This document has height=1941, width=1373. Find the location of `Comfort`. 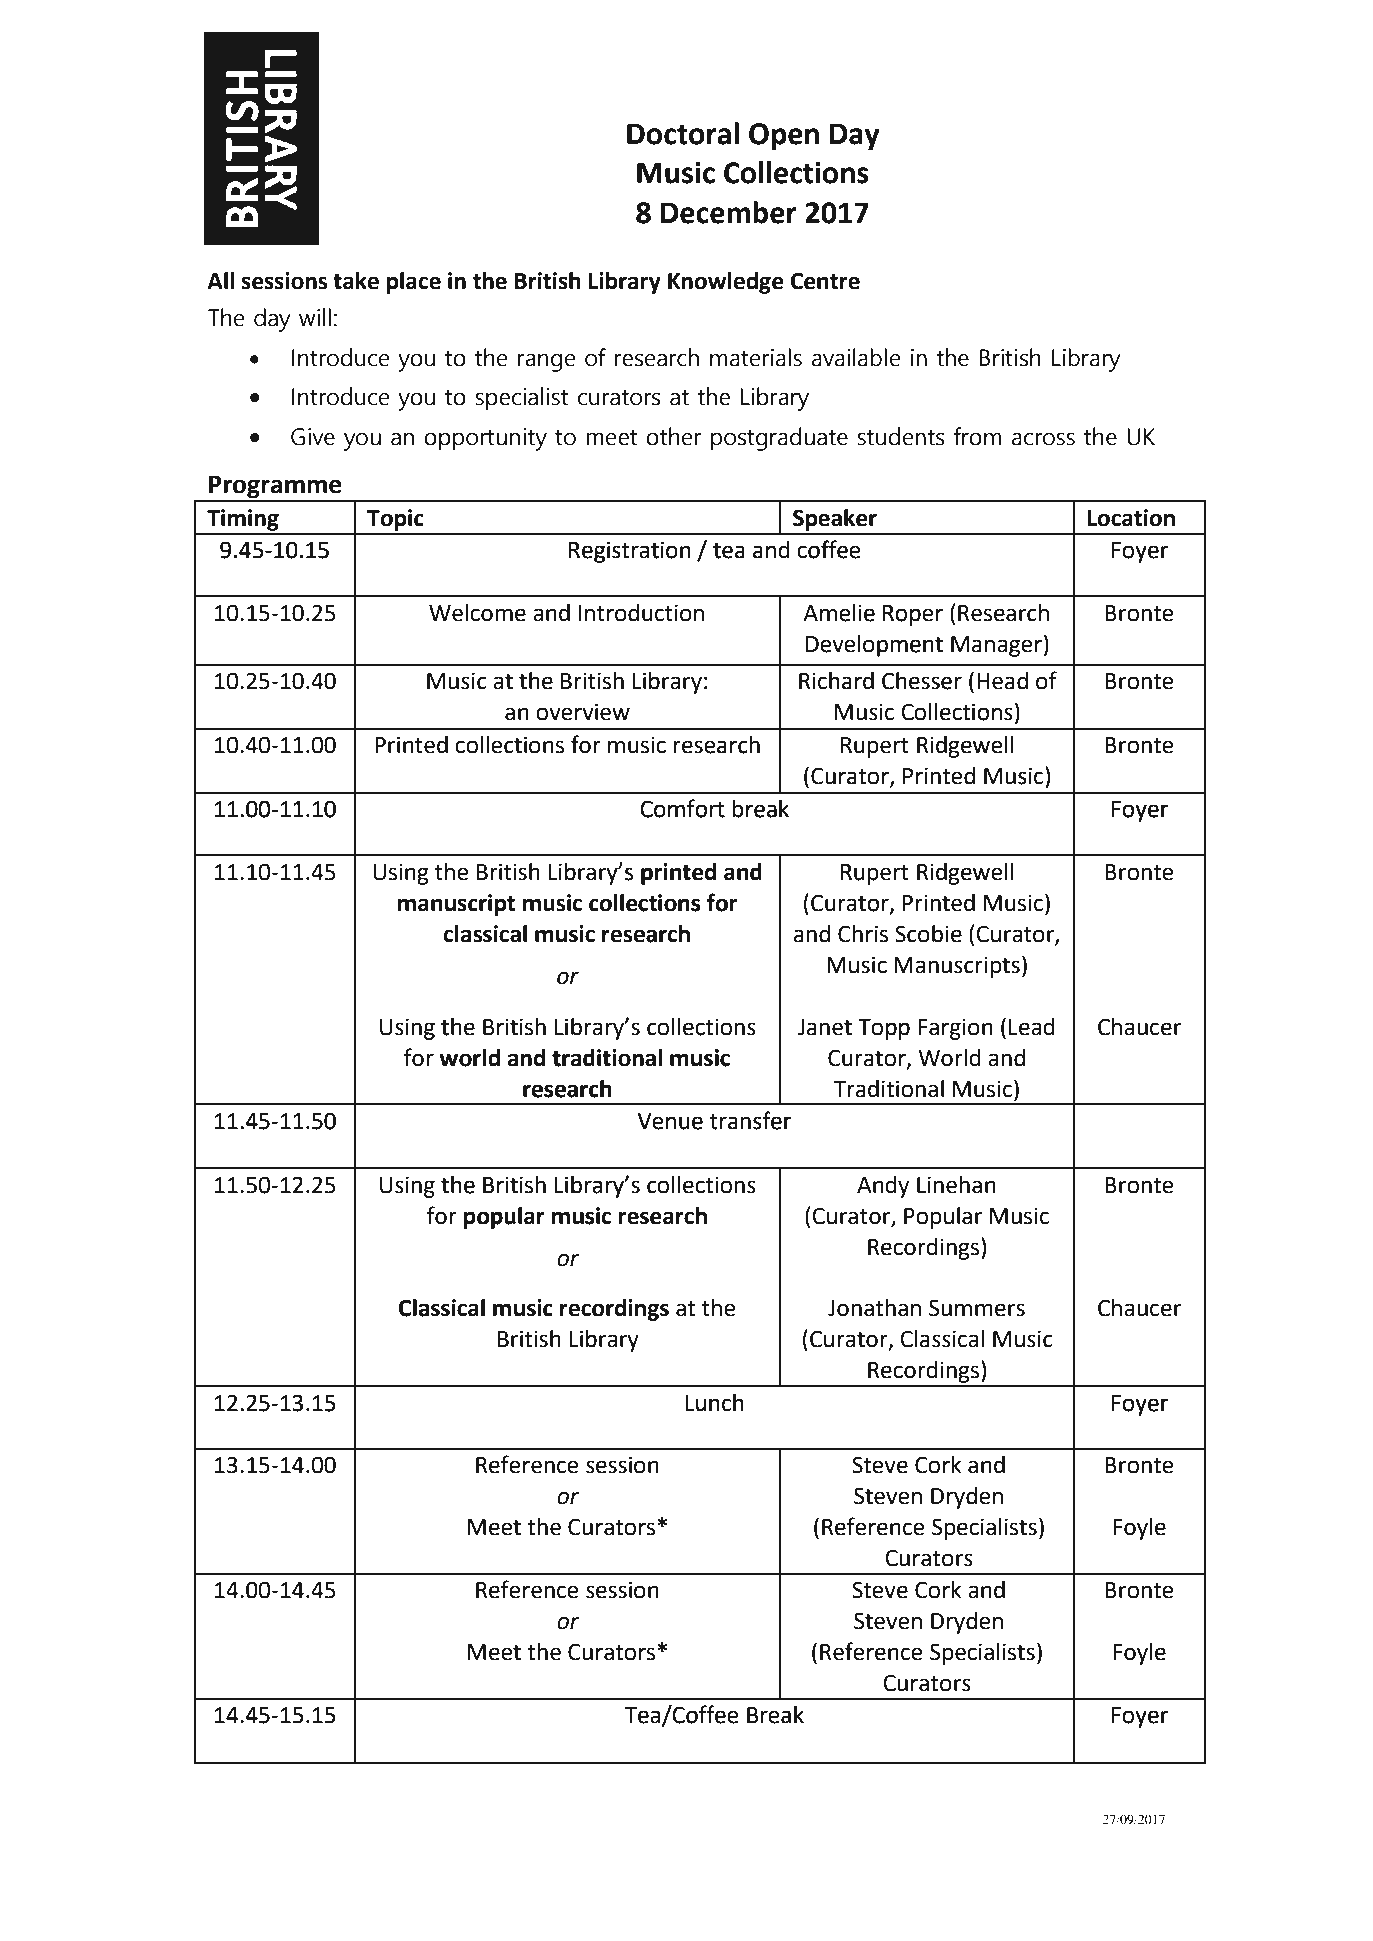

Comfort is located at coordinates (682, 808).
